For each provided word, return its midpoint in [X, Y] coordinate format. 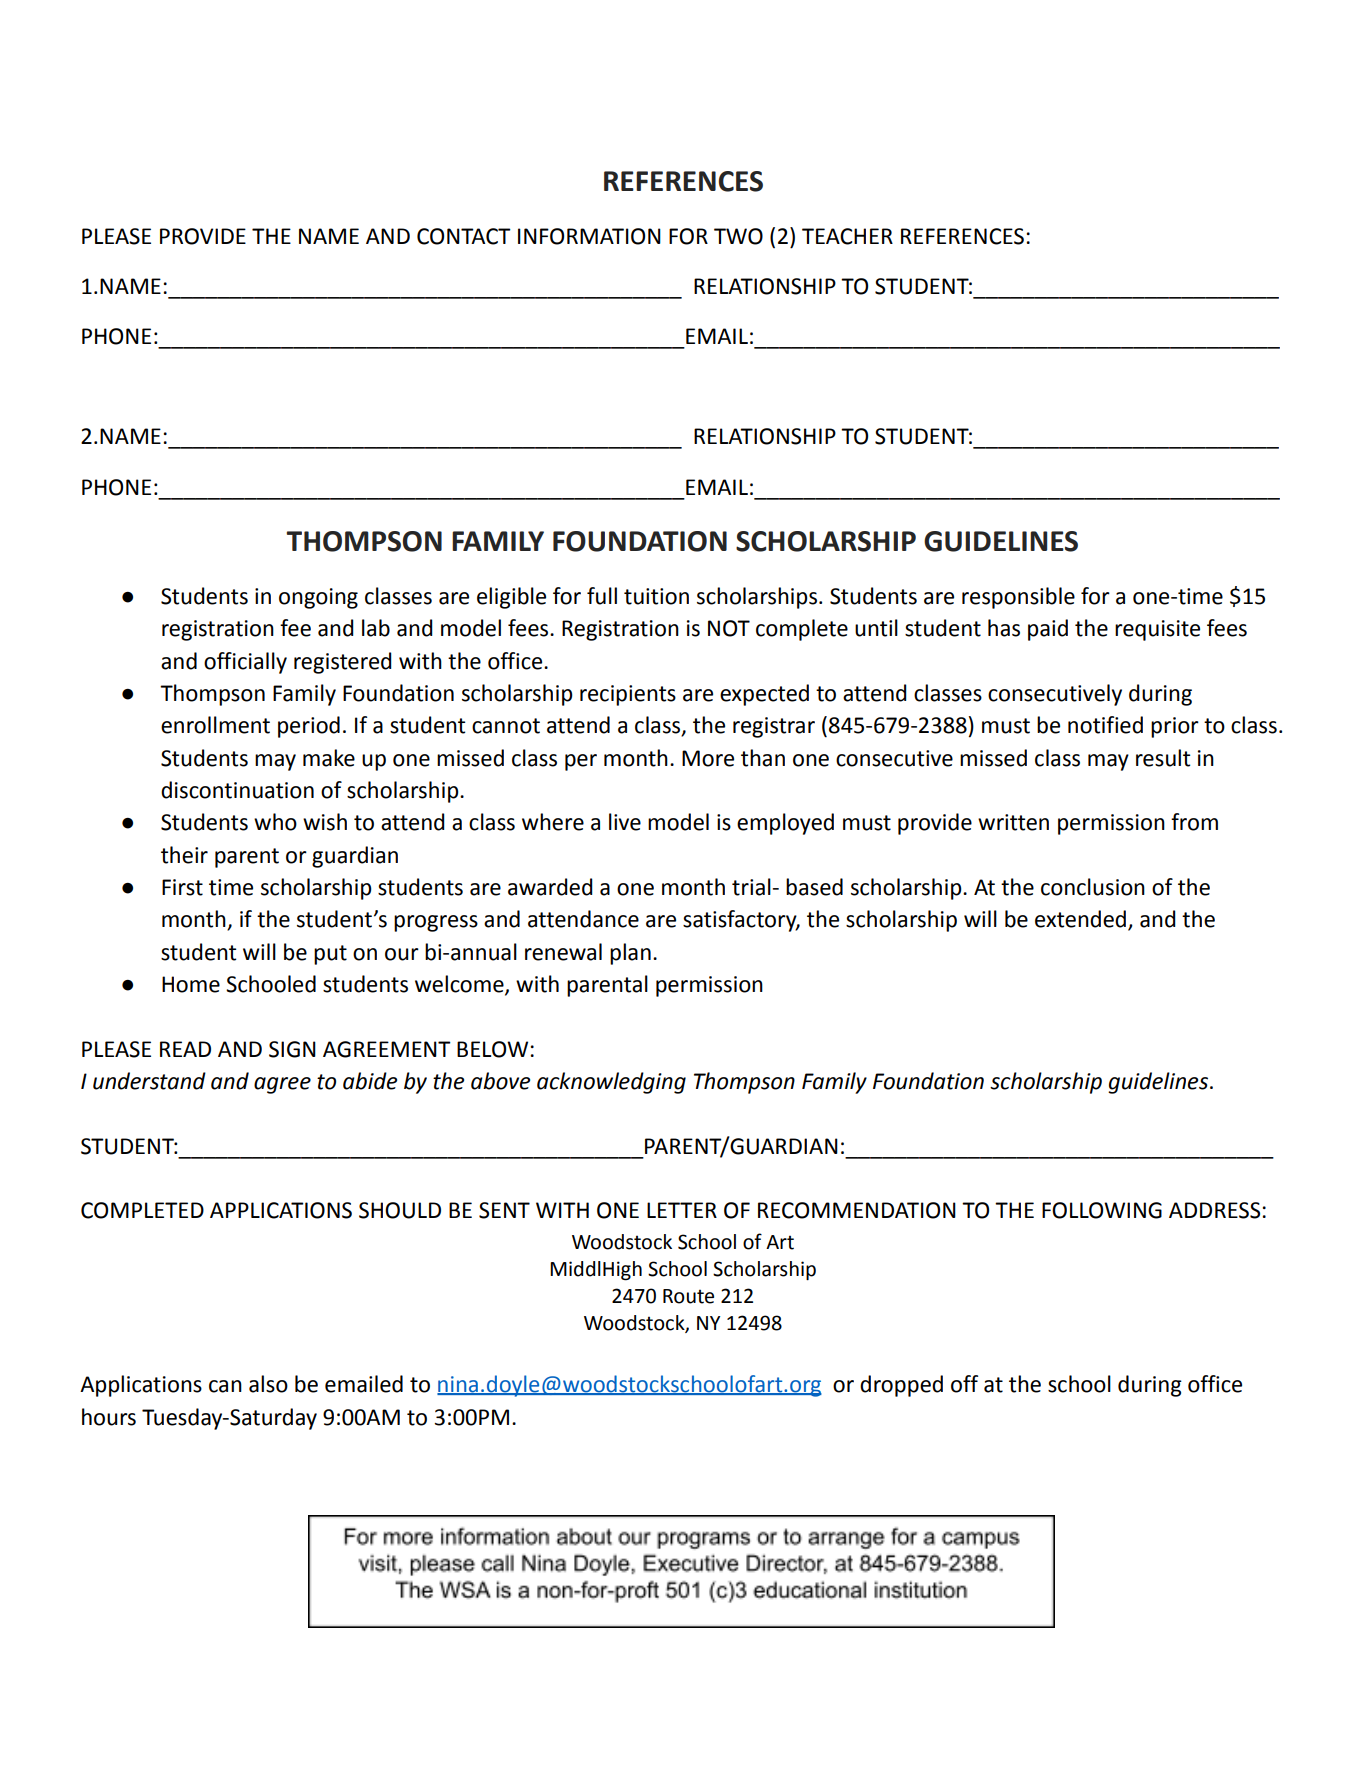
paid [1048, 630]
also [268, 1384]
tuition [656, 596]
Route [688, 1296]
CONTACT [464, 236]
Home [191, 984]
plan [630, 954]
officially [245, 663]
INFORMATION [589, 236]
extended [1082, 920]
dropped [901, 1386]
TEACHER [847, 236]
